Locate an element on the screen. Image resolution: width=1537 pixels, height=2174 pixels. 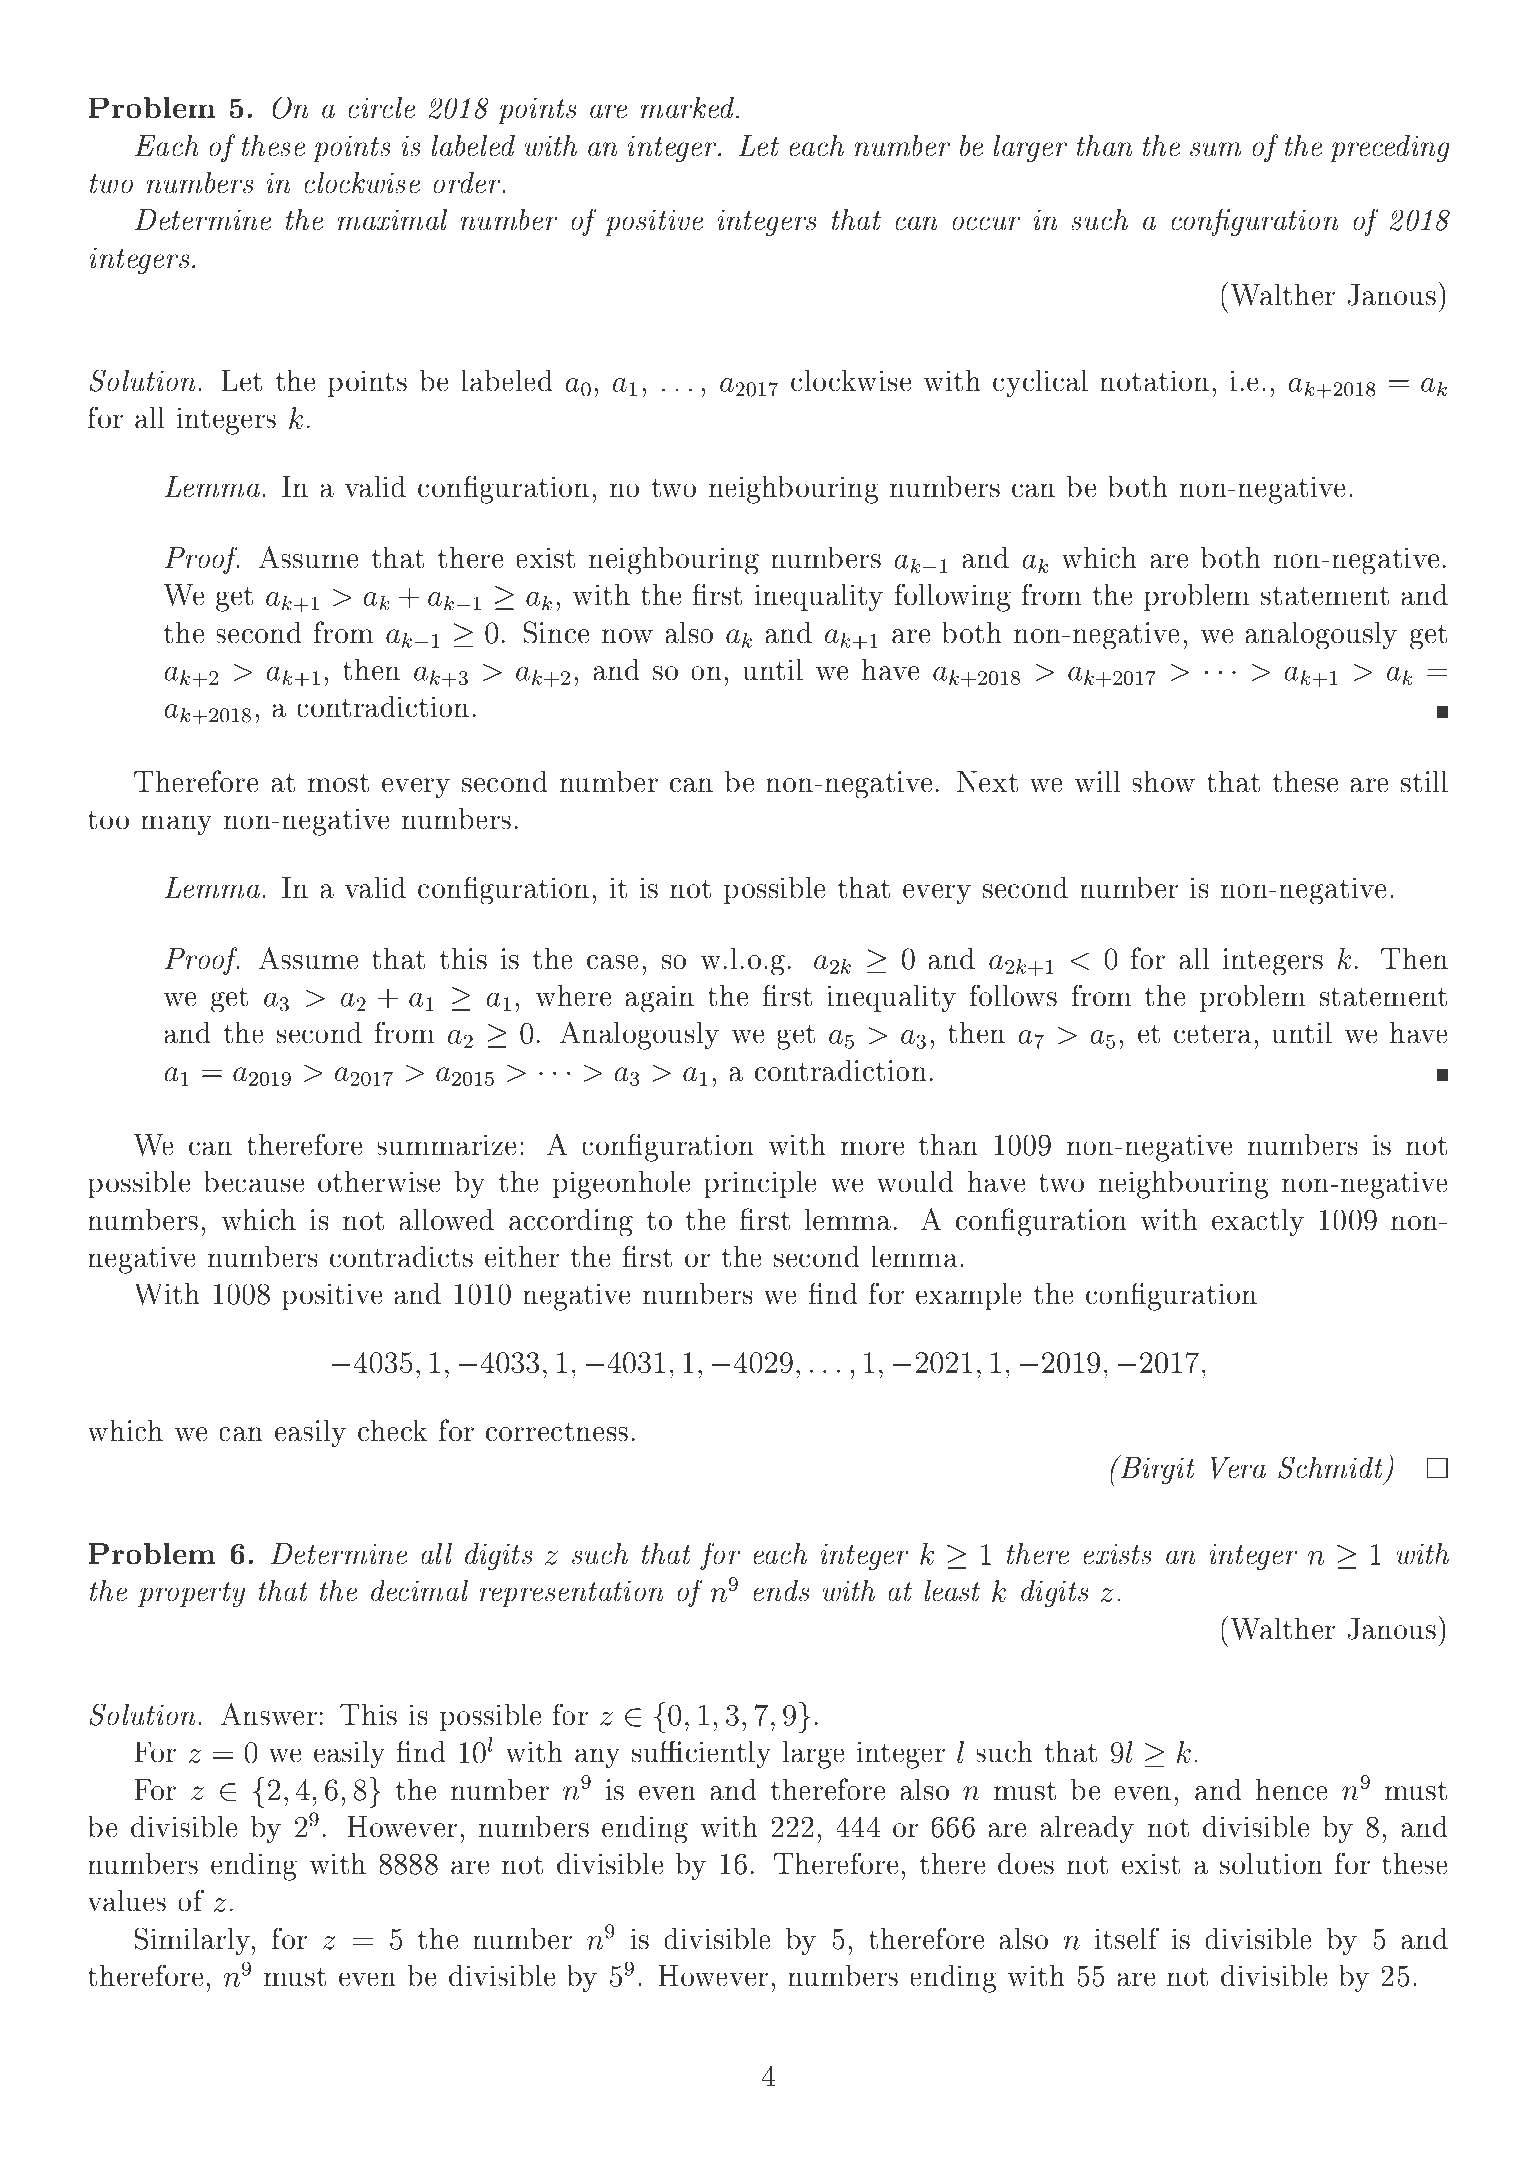
check is located at coordinates (392, 1430).
